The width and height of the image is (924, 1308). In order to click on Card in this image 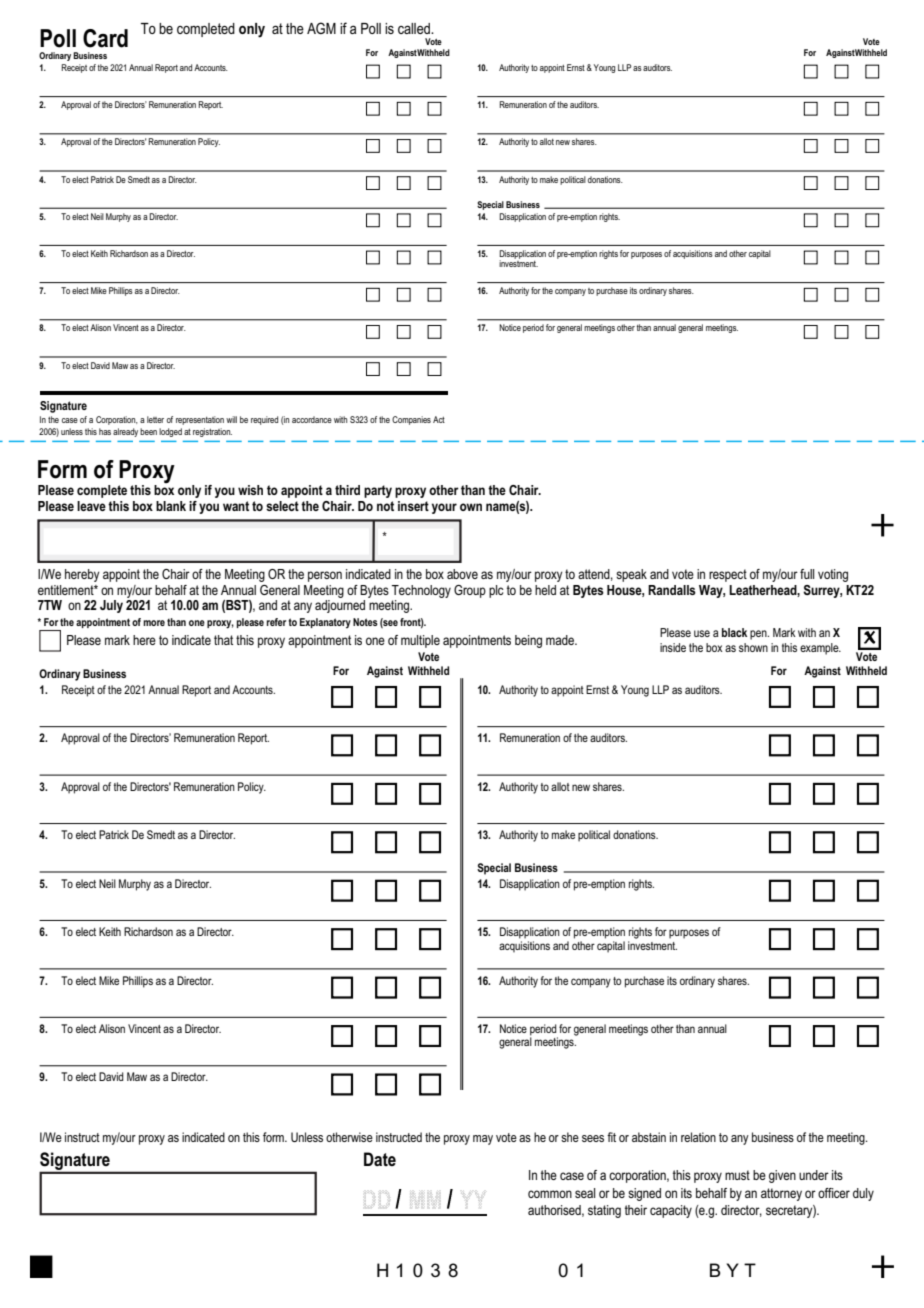, I will do `click(105, 38)`.
